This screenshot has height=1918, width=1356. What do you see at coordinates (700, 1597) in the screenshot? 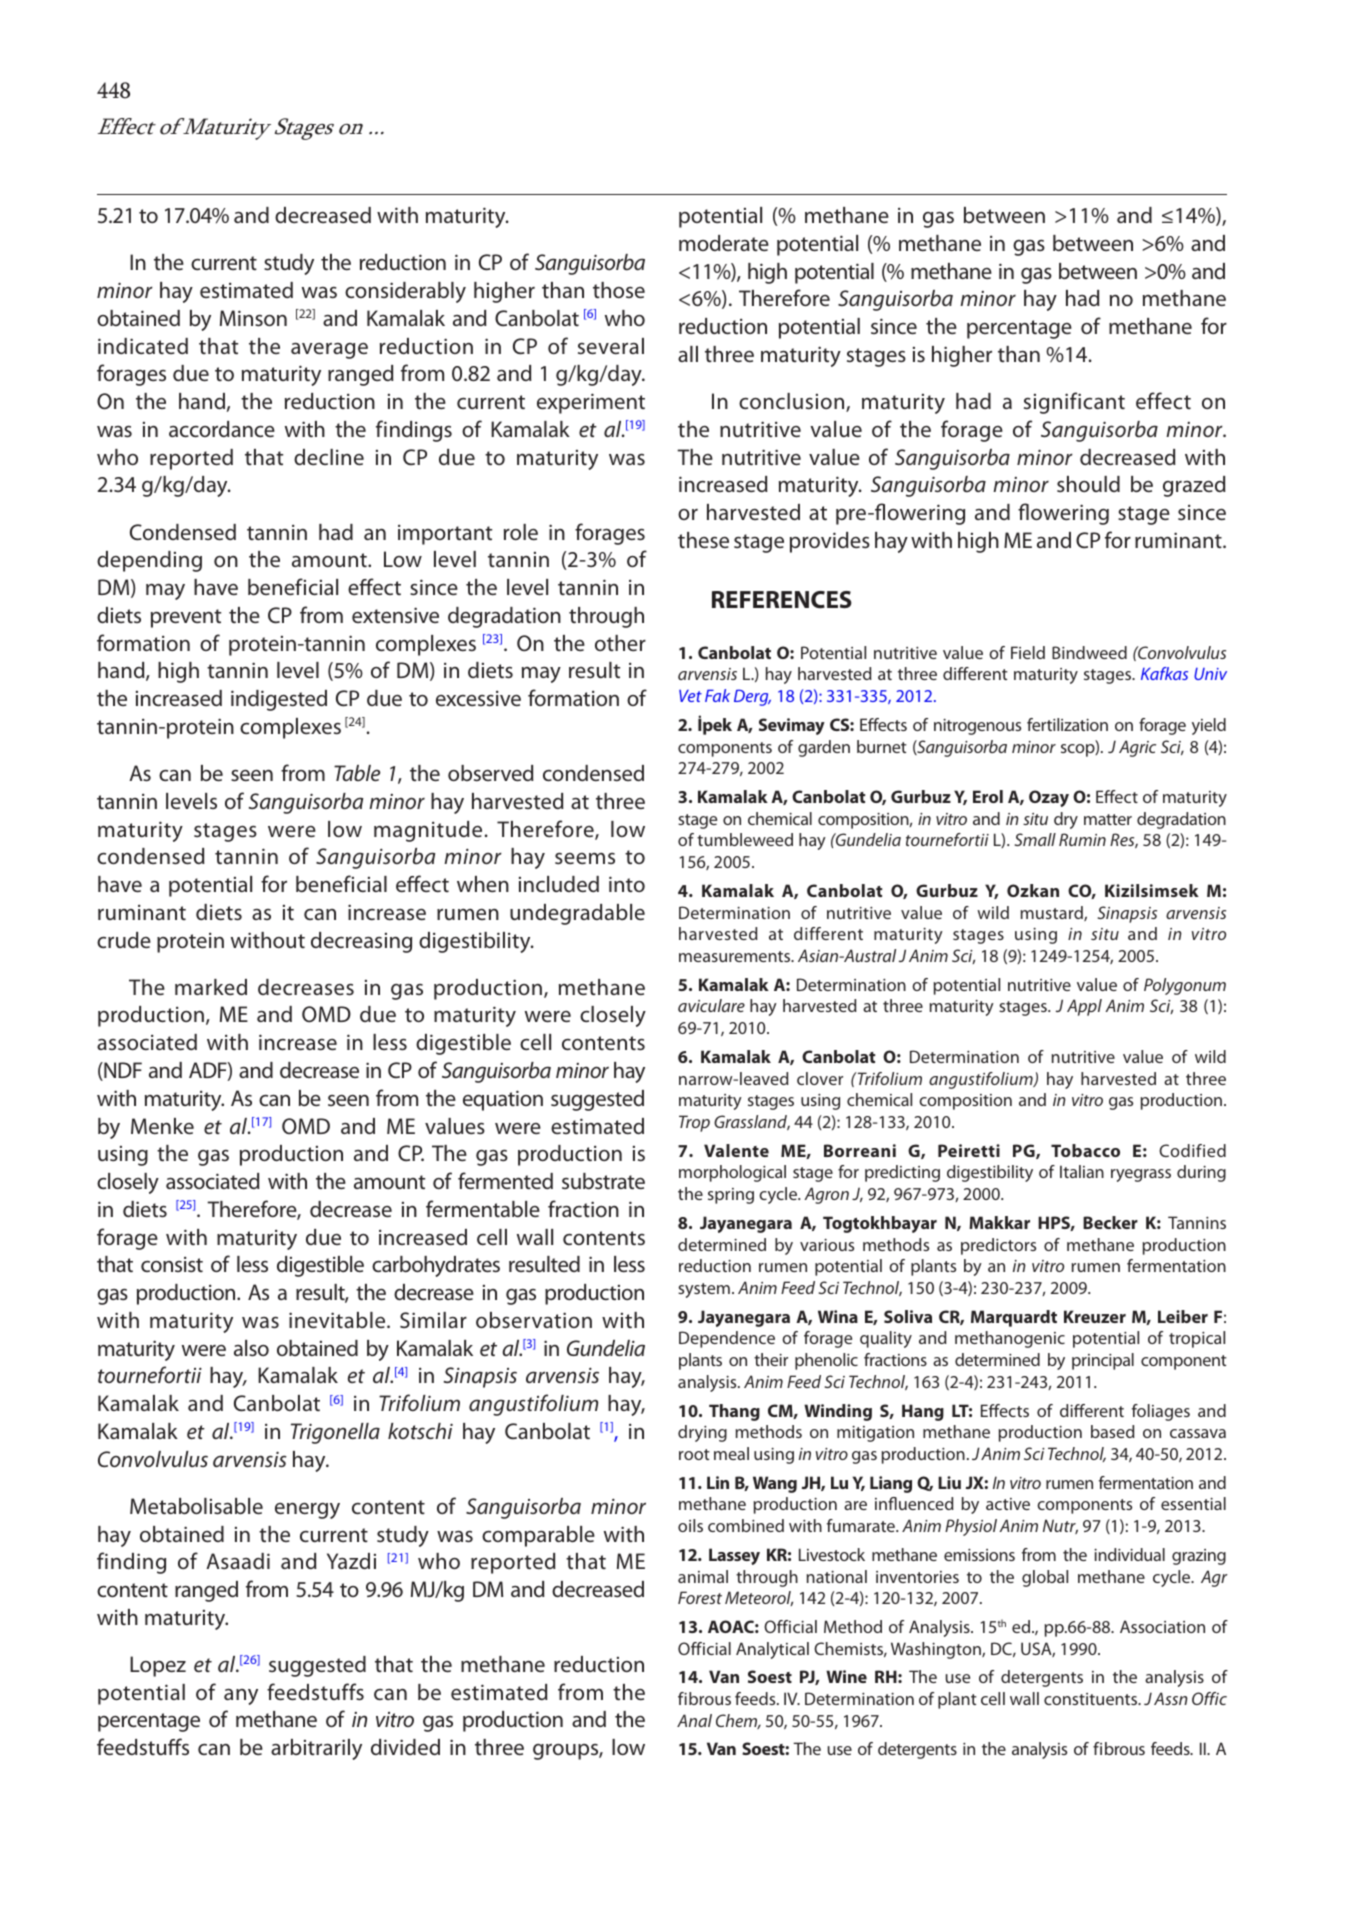
I see `Forest` at bounding box center [700, 1597].
